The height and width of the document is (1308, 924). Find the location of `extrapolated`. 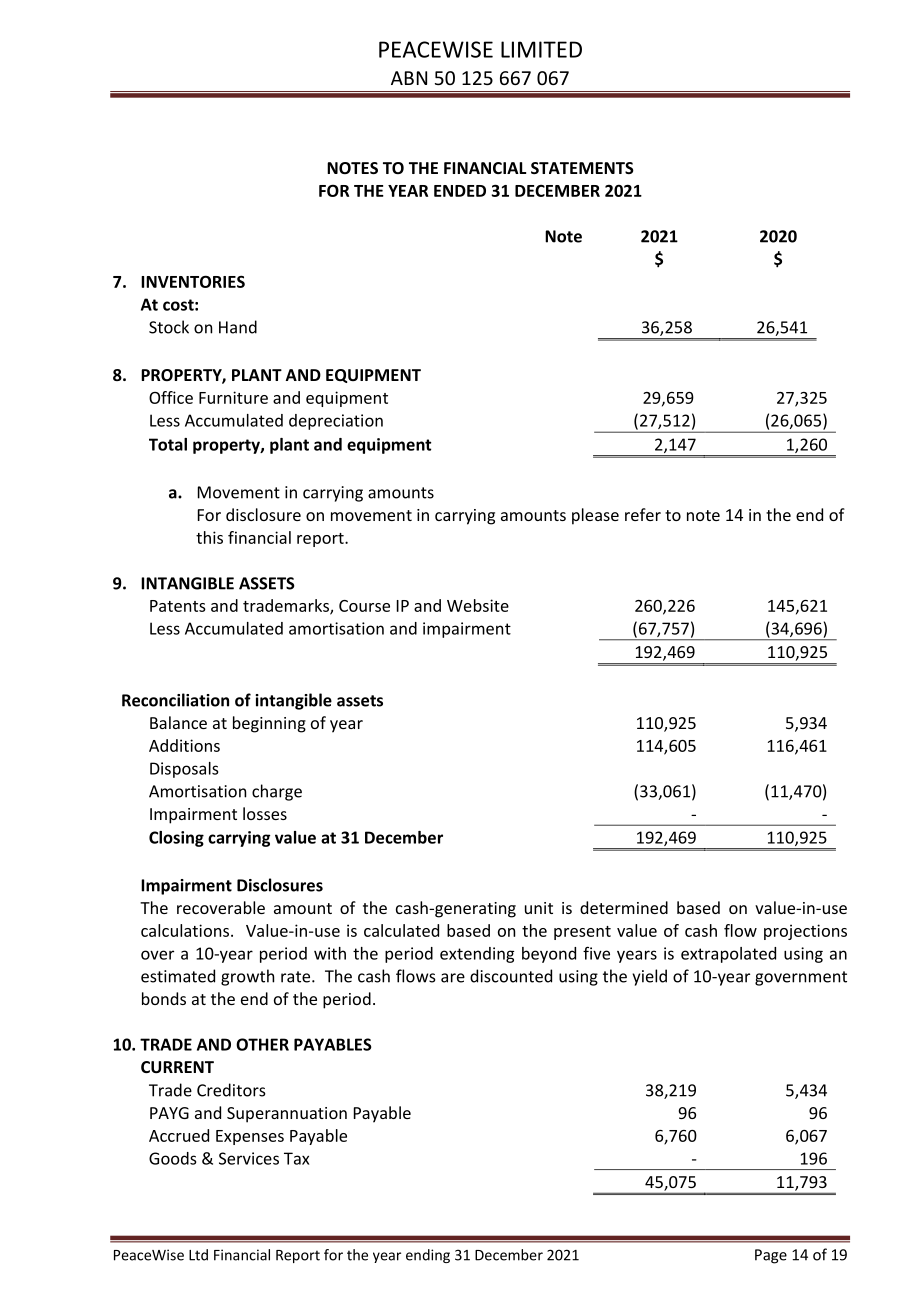

extrapolated is located at coordinates (728, 955).
